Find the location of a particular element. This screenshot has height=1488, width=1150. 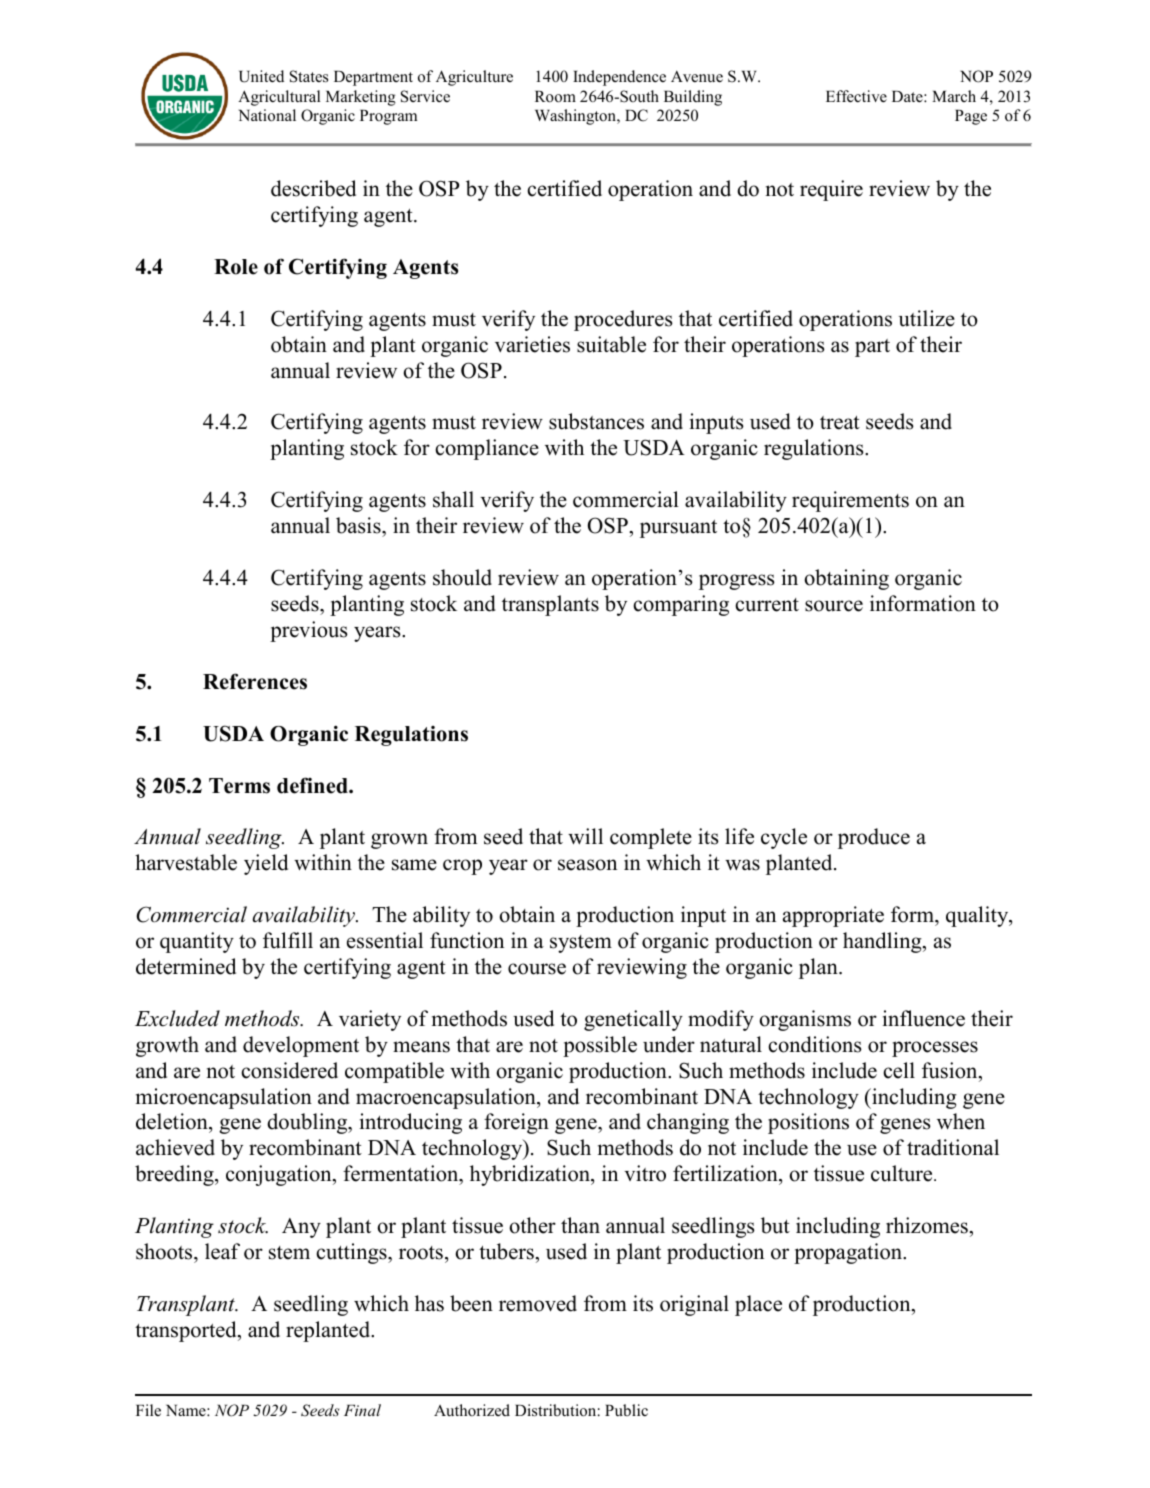

varieties is located at coordinates (532, 344).
